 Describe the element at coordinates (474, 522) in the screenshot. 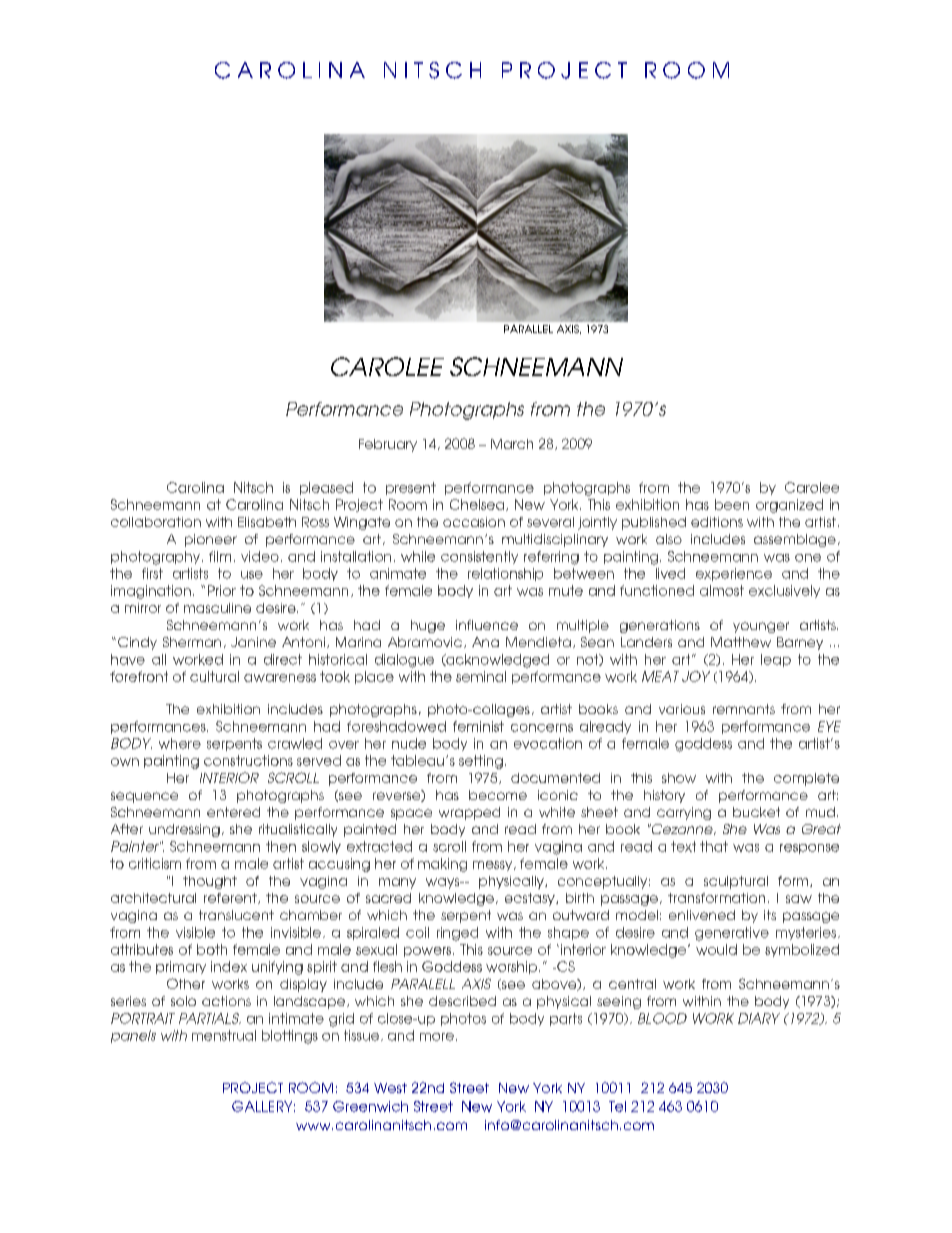

I see `occasion` at that location.
